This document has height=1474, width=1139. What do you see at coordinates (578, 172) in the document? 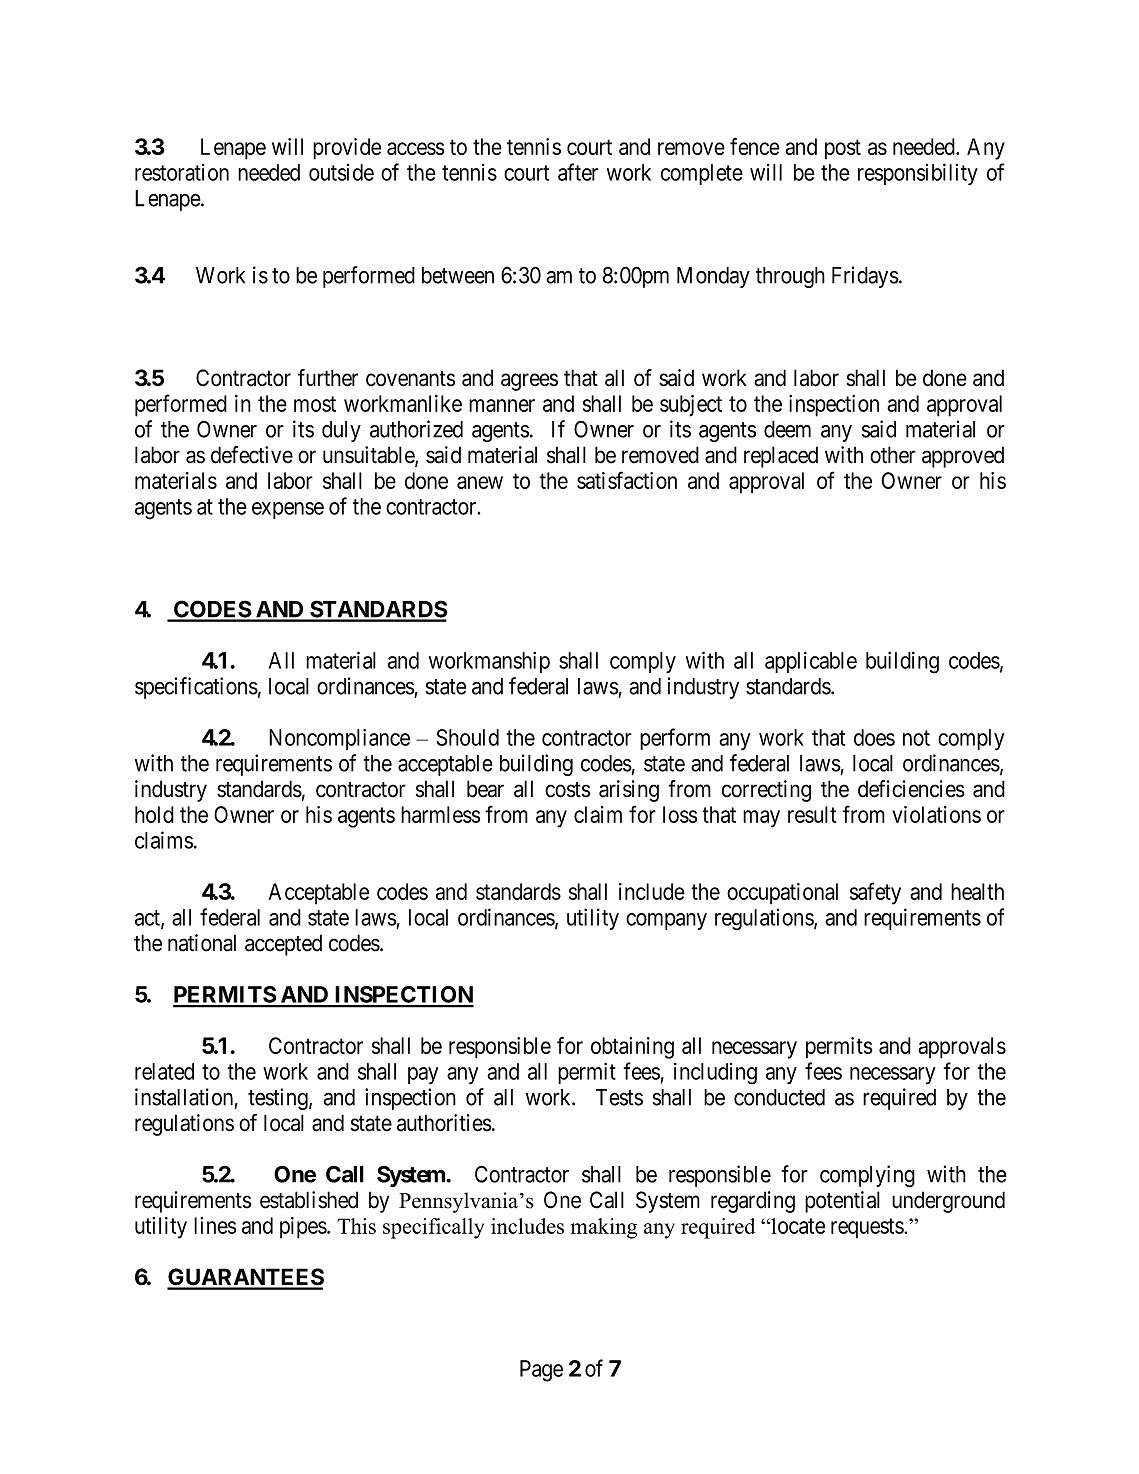
I see `after` at bounding box center [578, 172].
